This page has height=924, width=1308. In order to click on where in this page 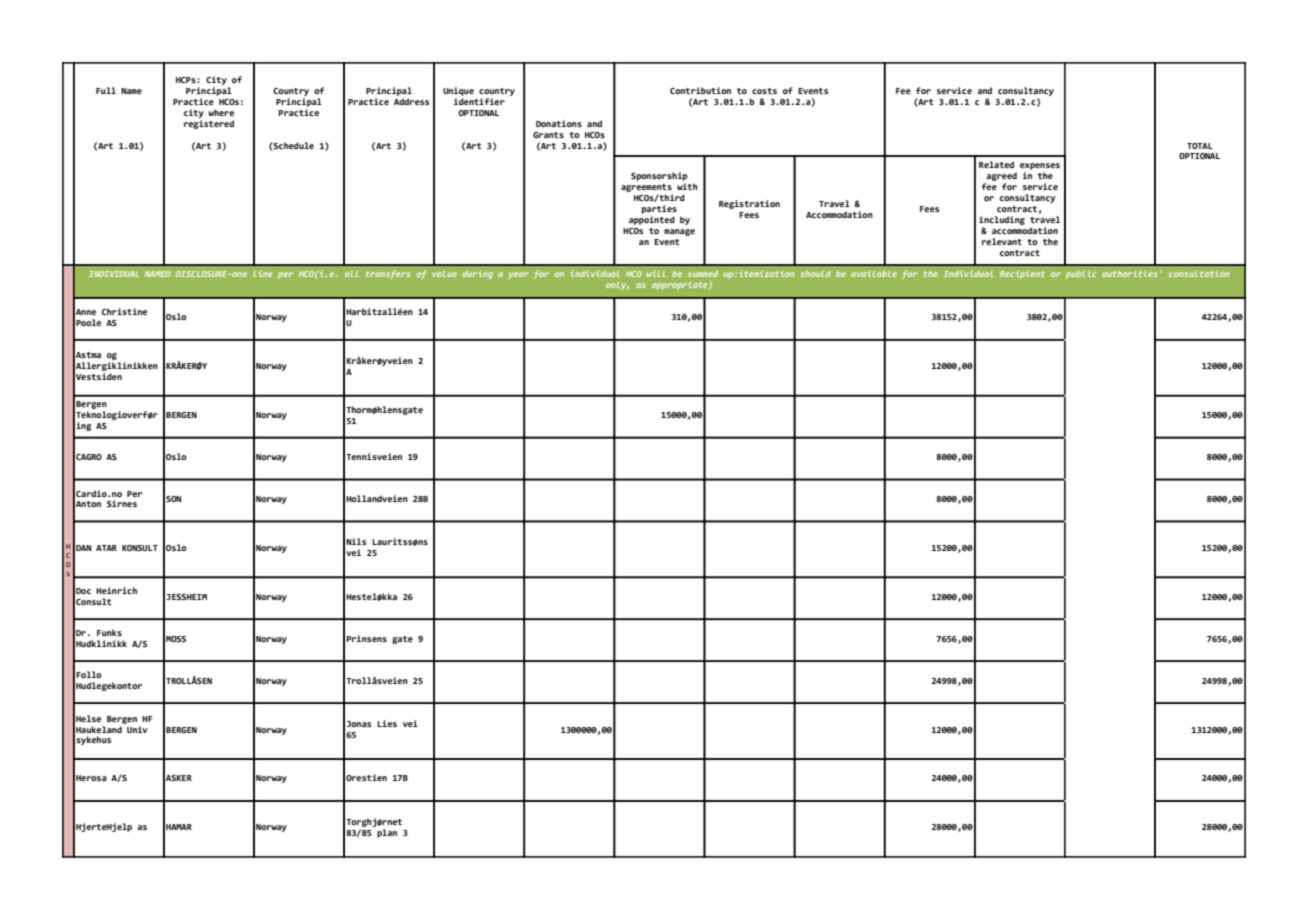, I will do `click(221, 112)`.
